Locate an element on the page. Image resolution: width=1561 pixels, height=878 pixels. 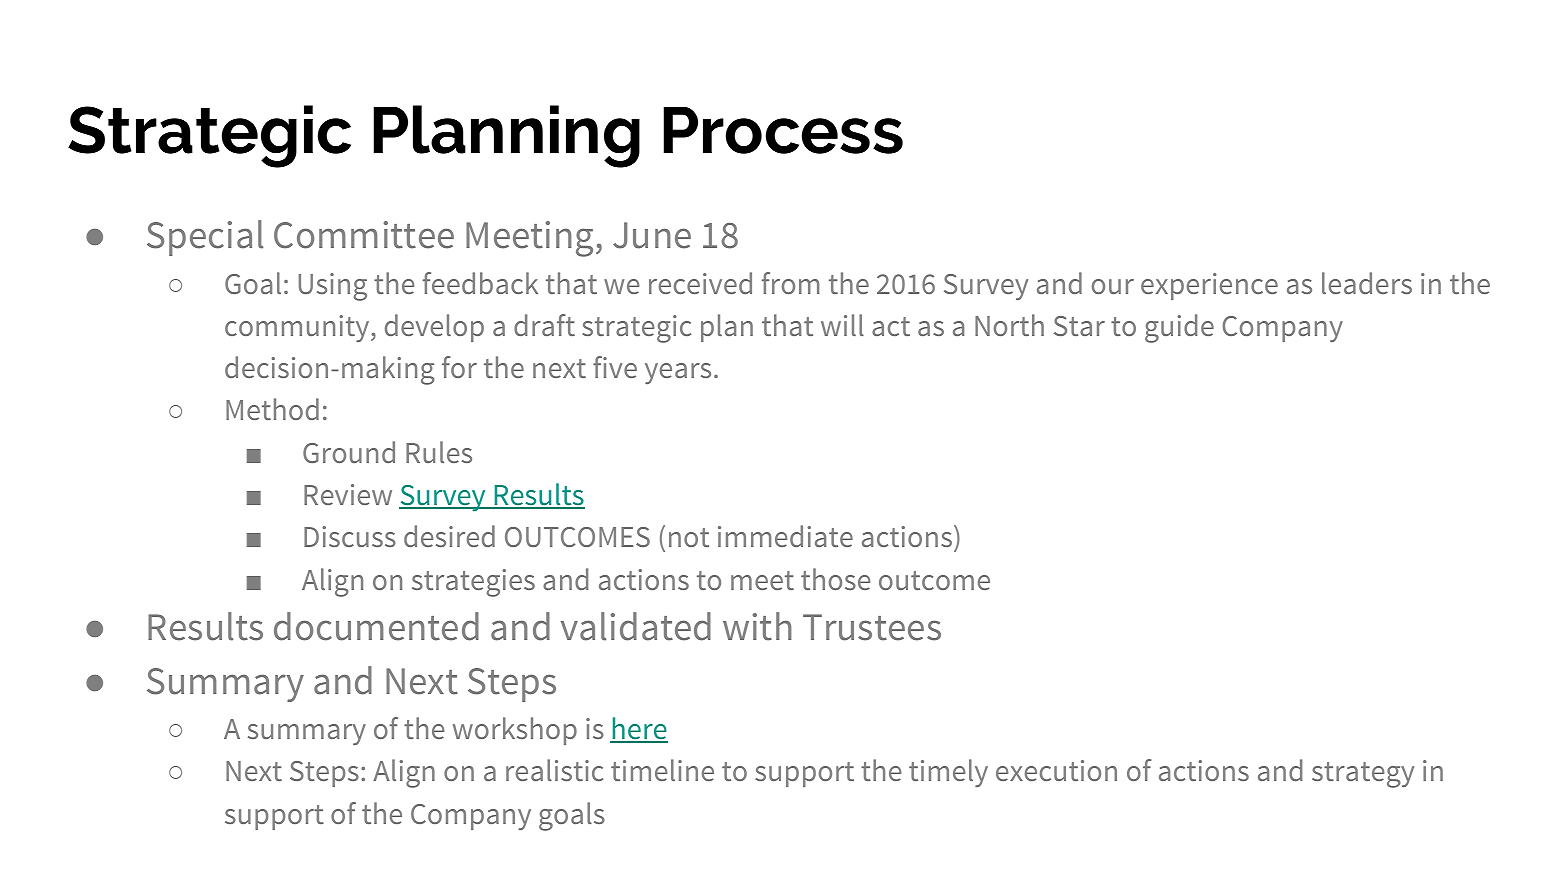
workshop is located at coordinates (515, 731).
